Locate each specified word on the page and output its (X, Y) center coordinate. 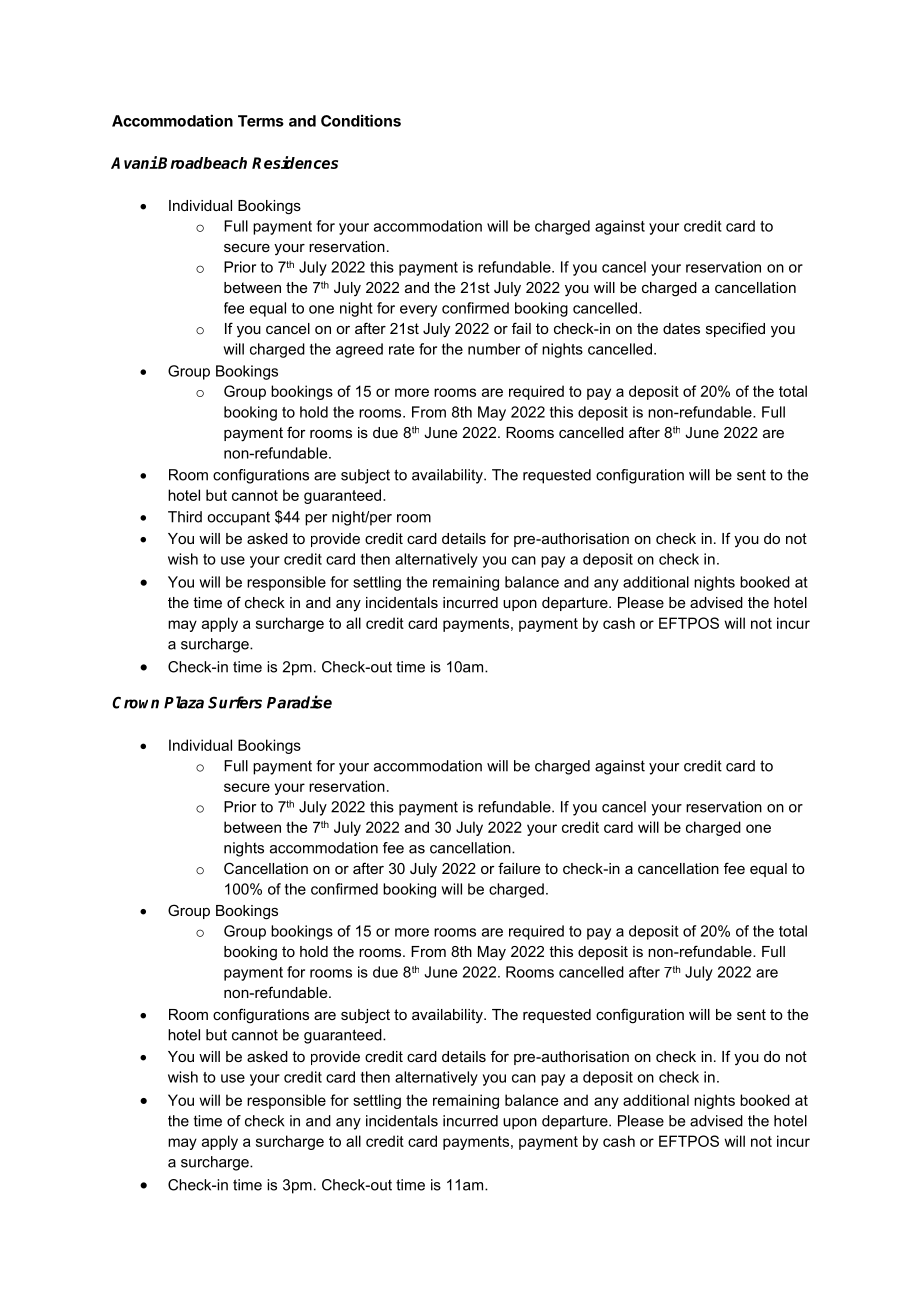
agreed (359, 350)
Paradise (299, 702)
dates (681, 328)
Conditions (361, 120)
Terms (261, 121)
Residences (295, 162)
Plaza (184, 702)
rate (401, 349)
